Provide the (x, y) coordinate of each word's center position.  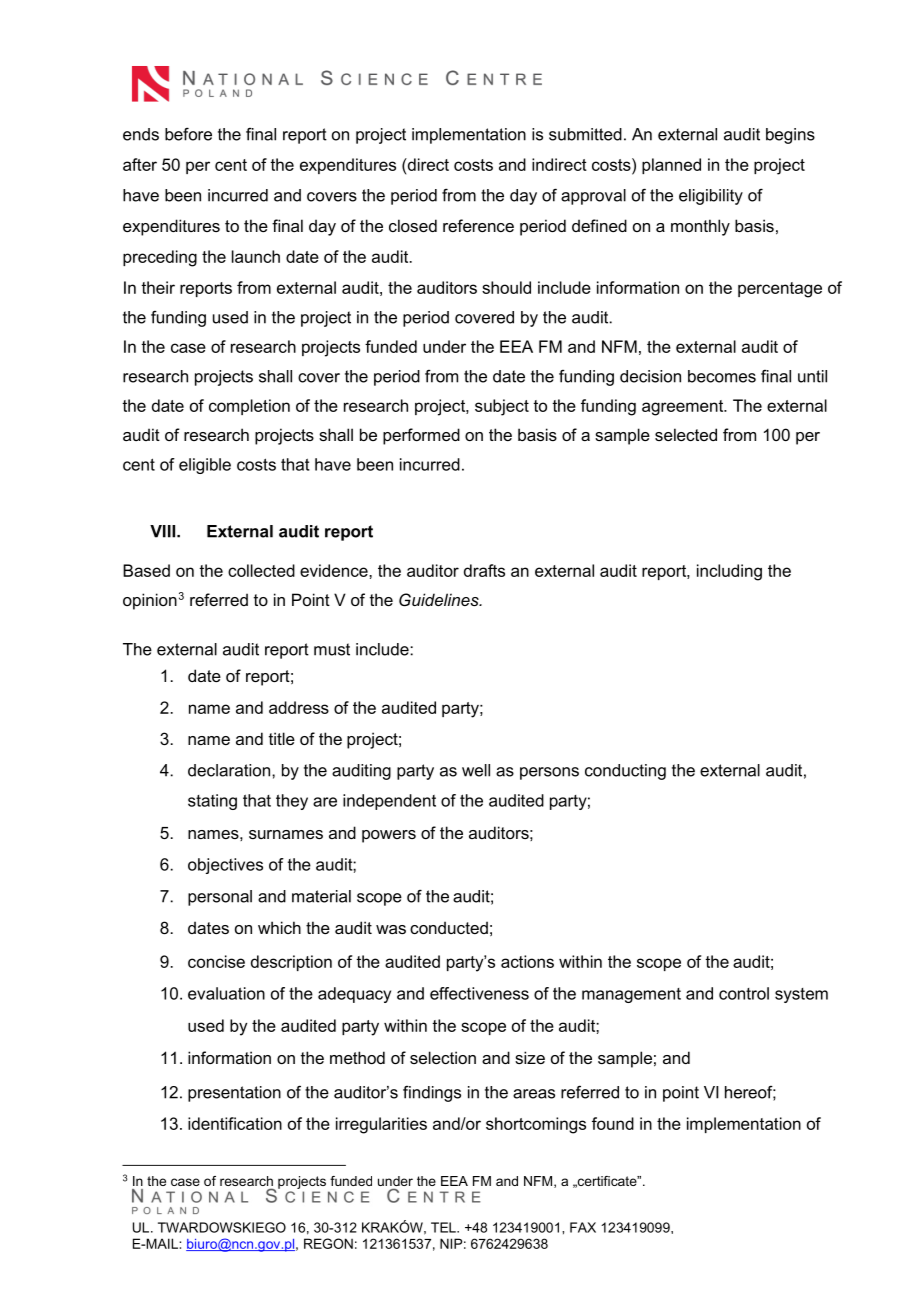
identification (235, 1123)
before (188, 134)
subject (502, 407)
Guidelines (440, 599)
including (729, 572)
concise (216, 961)
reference (478, 225)
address (299, 707)
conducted (449, 927)
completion (249, 407)
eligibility (711, 197)
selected (686, 434)
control (744, 993)
